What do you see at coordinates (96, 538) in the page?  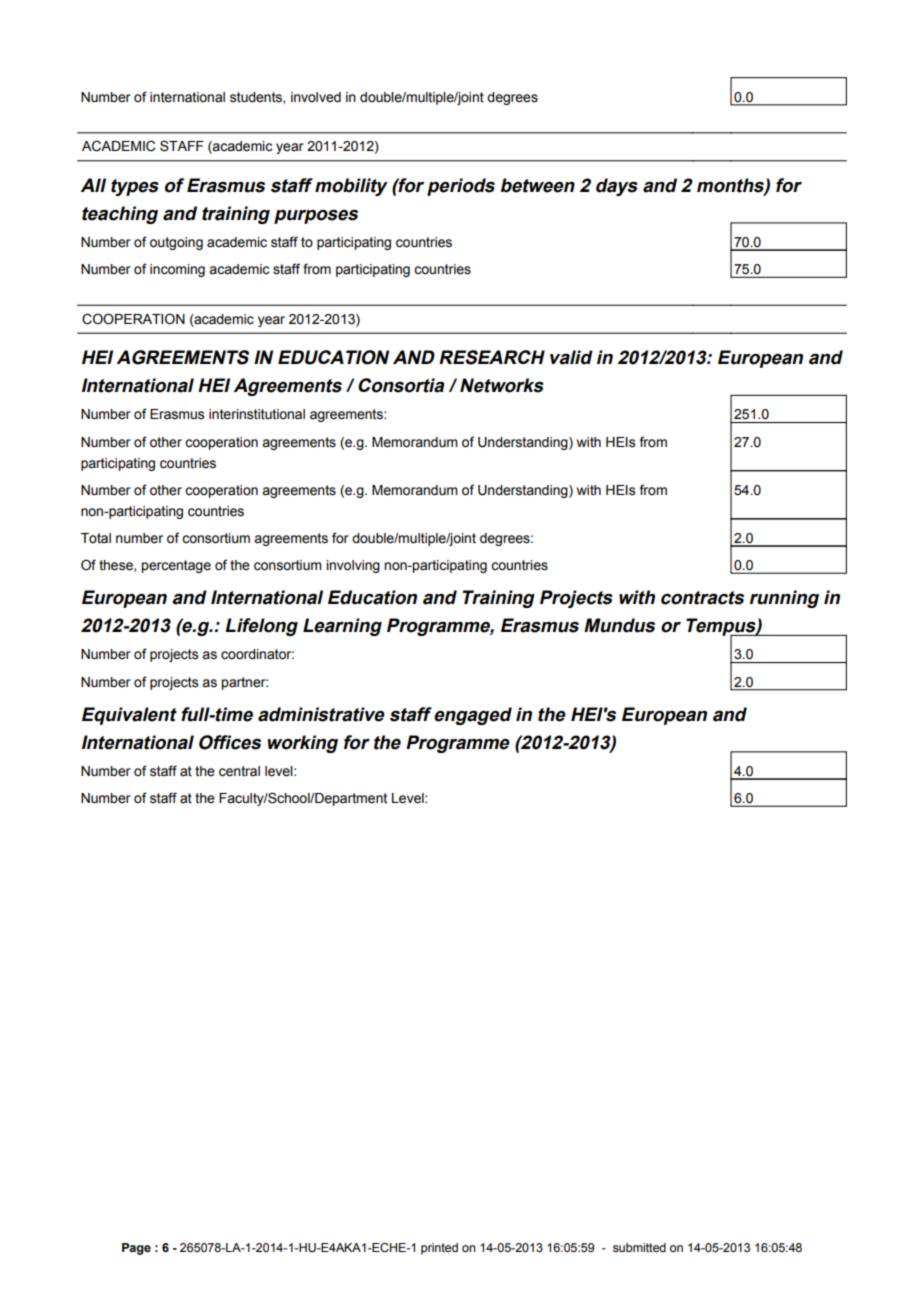 I see `Total` at bounding box center [96, 538].
